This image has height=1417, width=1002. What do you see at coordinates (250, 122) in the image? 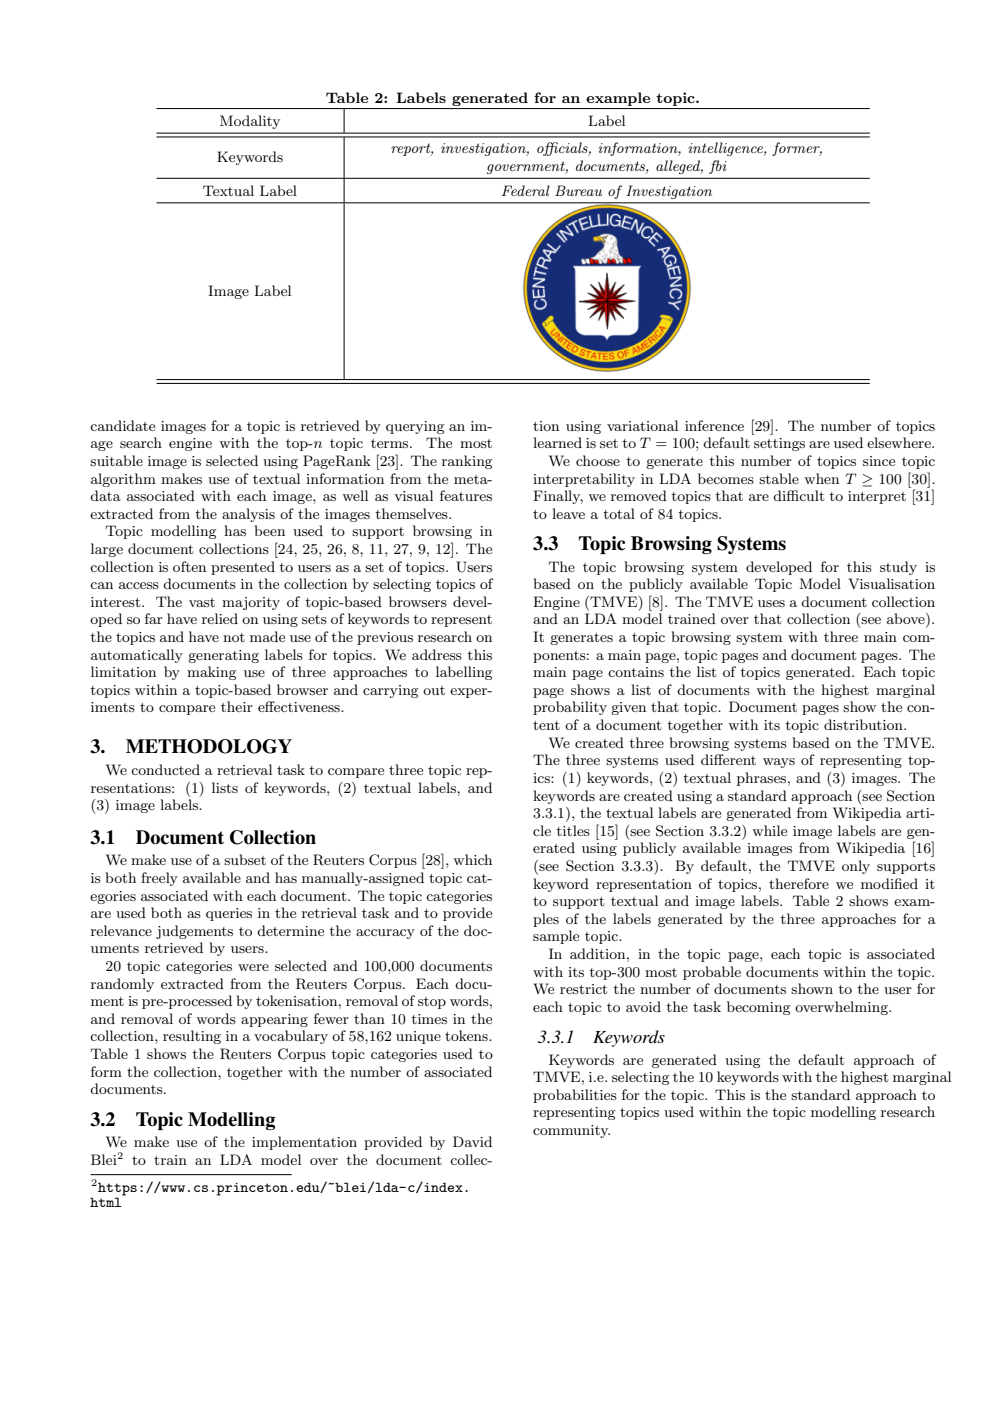
I see `Modality` at bounding box center [250, 122].
